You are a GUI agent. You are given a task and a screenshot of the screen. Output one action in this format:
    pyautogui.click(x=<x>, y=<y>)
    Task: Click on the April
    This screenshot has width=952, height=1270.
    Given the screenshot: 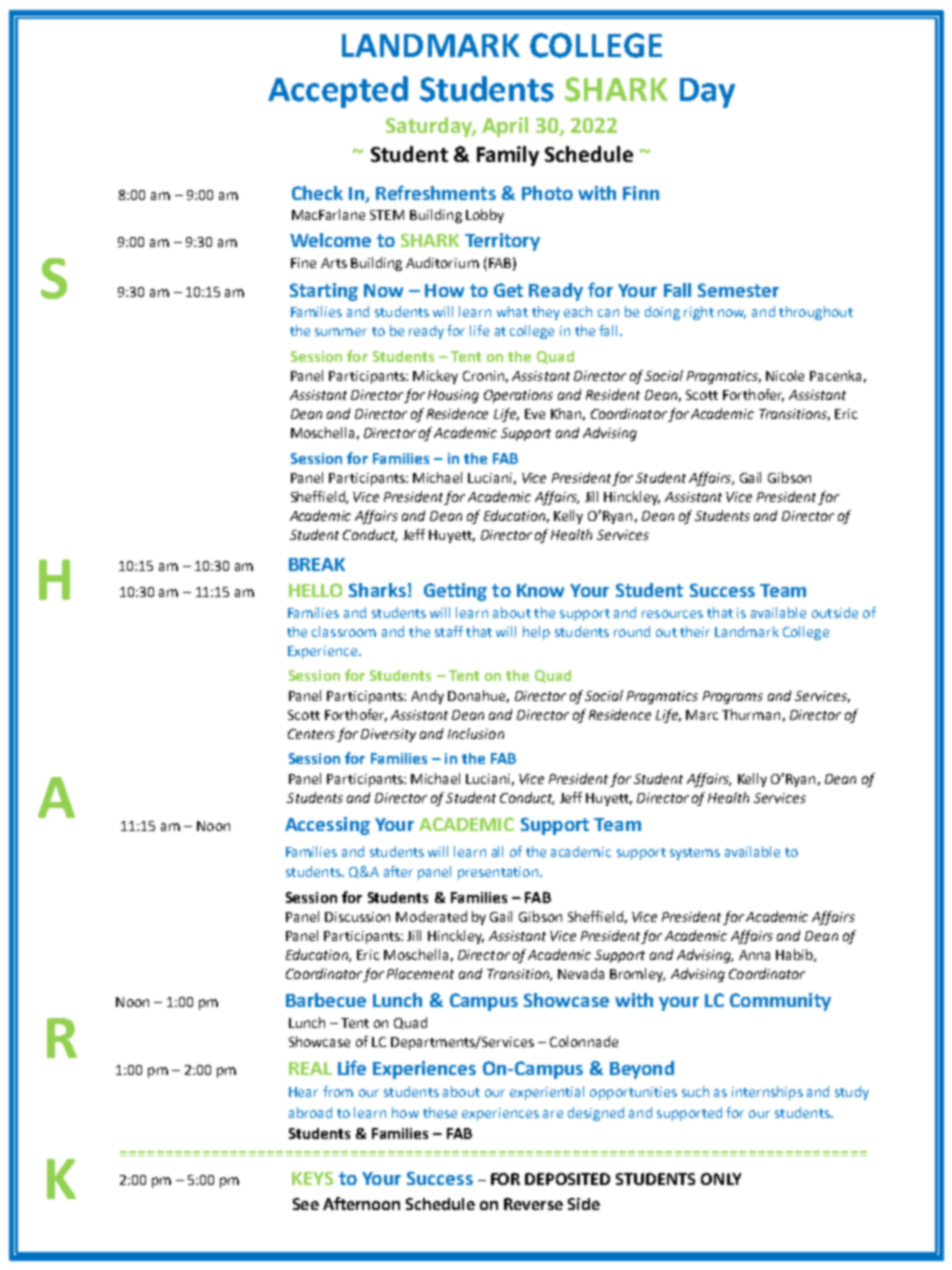 What is the action you would take?
    pyautogui.click(x=505, y=127)
